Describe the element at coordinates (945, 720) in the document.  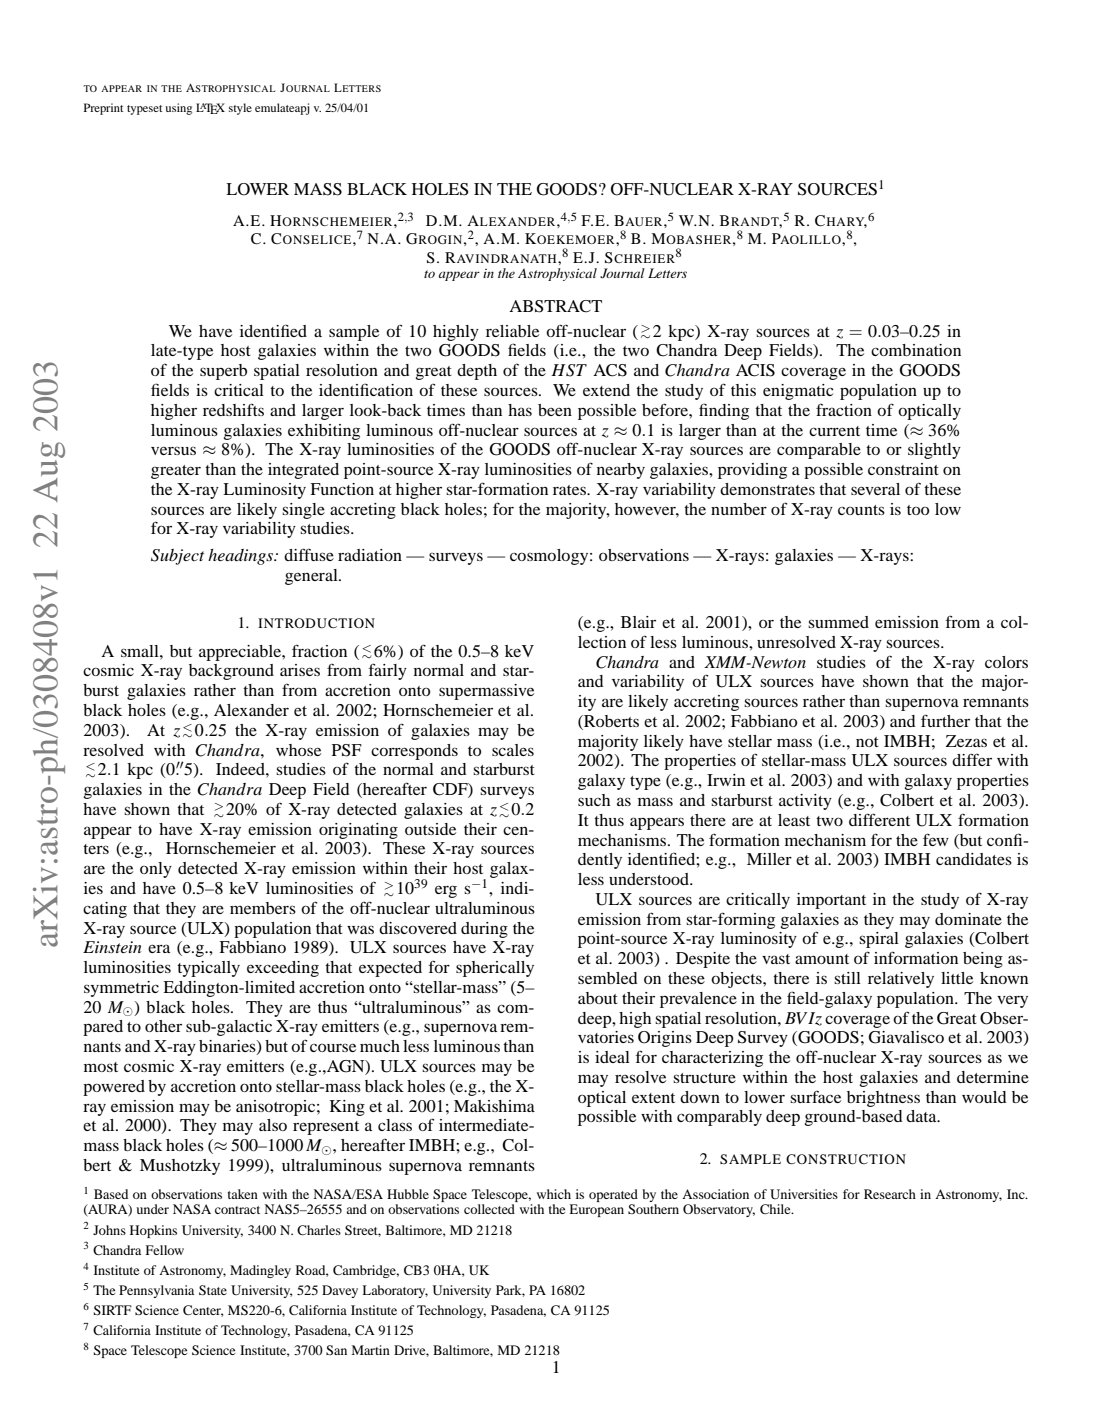
I see `further` at that location.
